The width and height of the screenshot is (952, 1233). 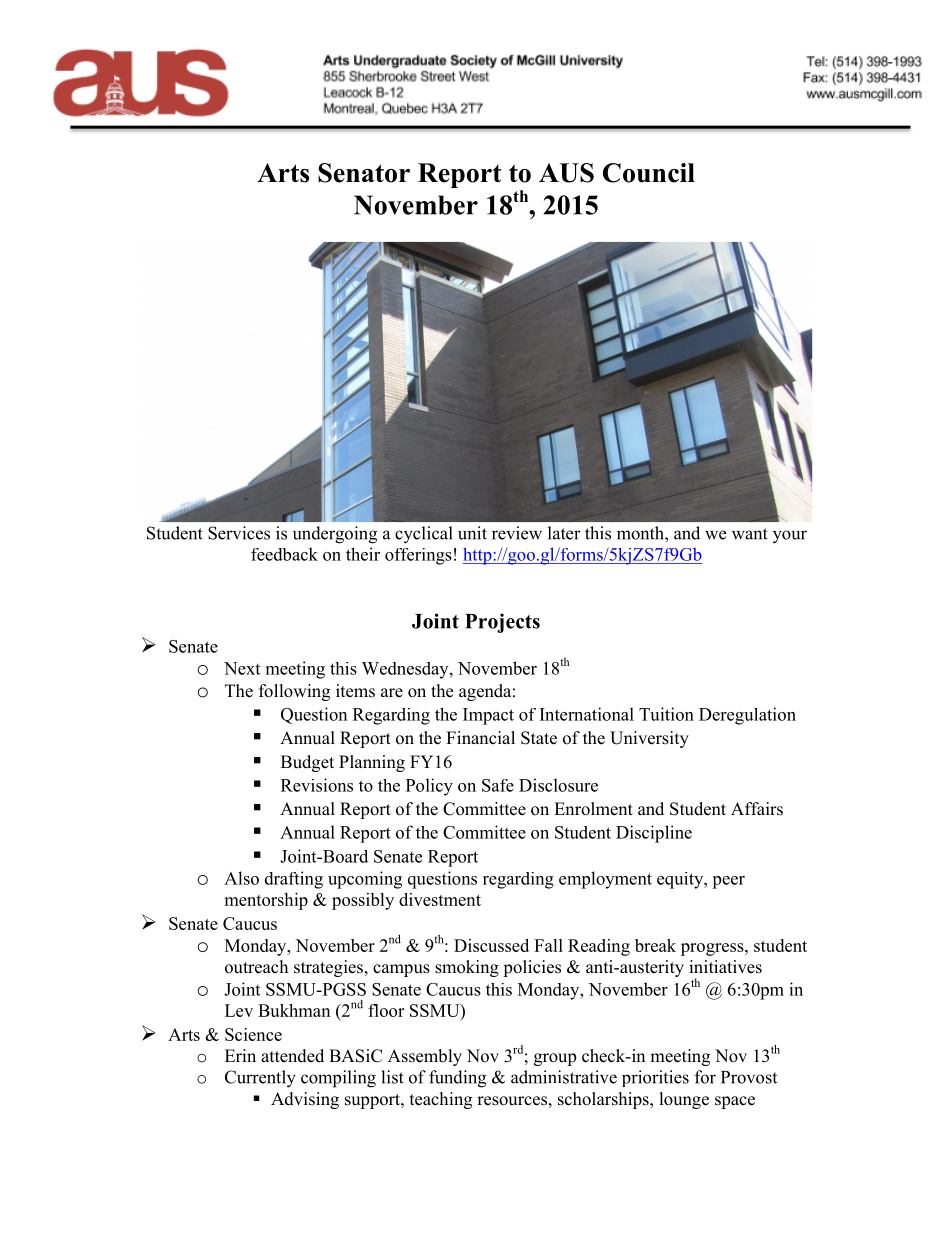 I want to click on Revisions, so click(x=317, y=785).
